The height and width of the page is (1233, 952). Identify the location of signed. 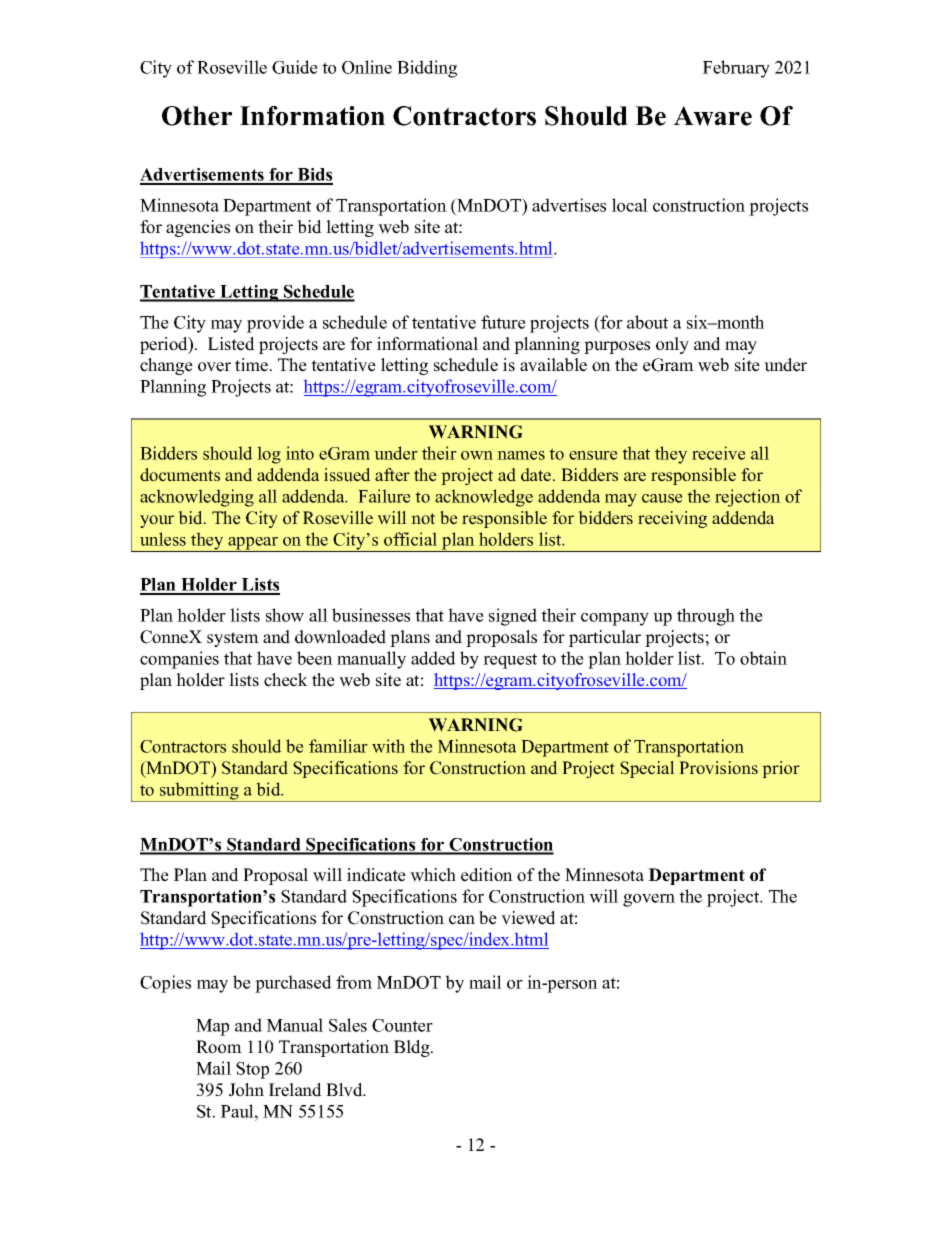
(513, 617).
